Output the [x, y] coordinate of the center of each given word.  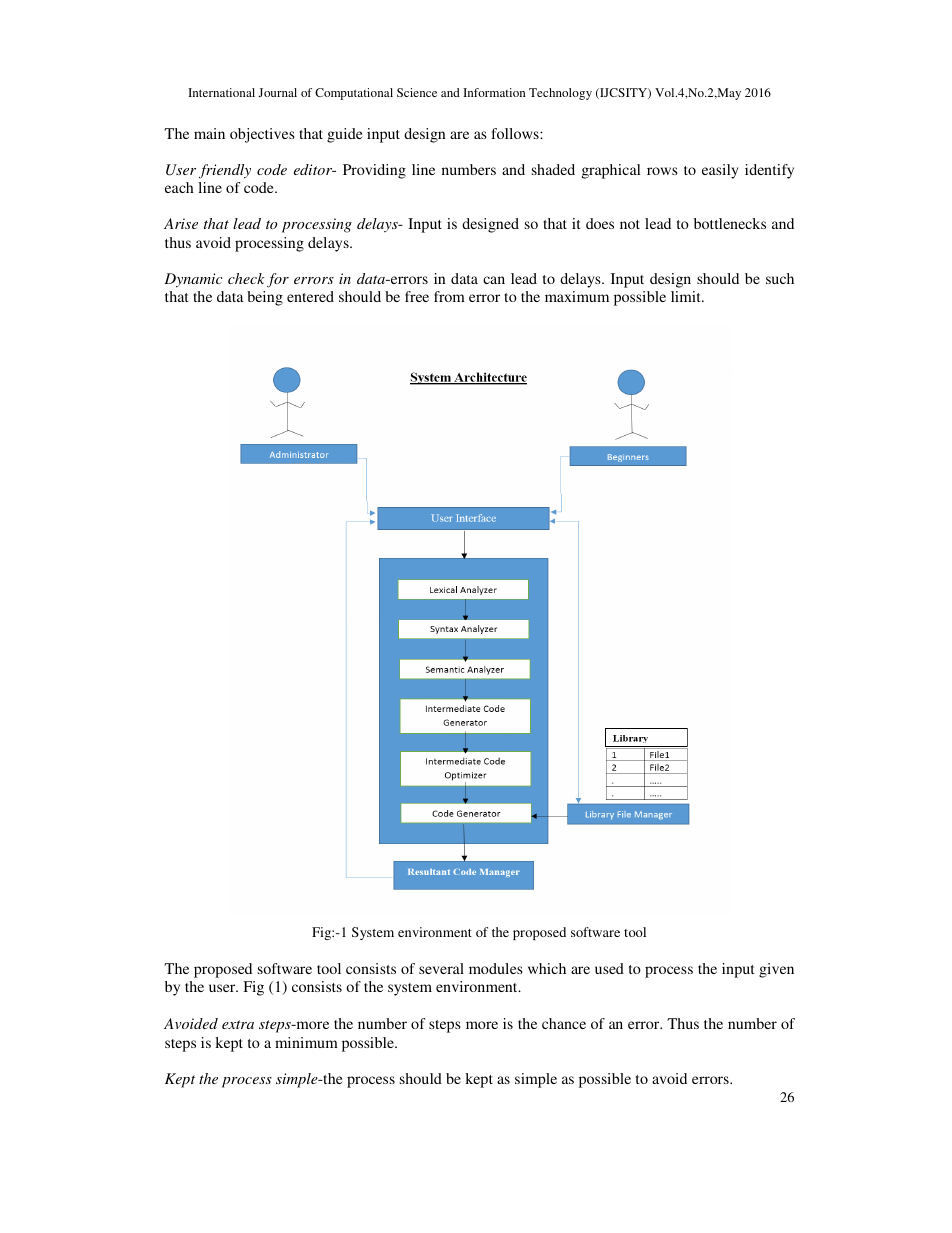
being [265, 298]
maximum [577, 296]
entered [310, 296]
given [776, 970]
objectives [262, 135]
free [417, 296]
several [441, 968]
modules [496, 968]
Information [494, 92]
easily [720, 171]
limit [687, 296]
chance [564, 1023]
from [449, 296]
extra [238, 1024]
